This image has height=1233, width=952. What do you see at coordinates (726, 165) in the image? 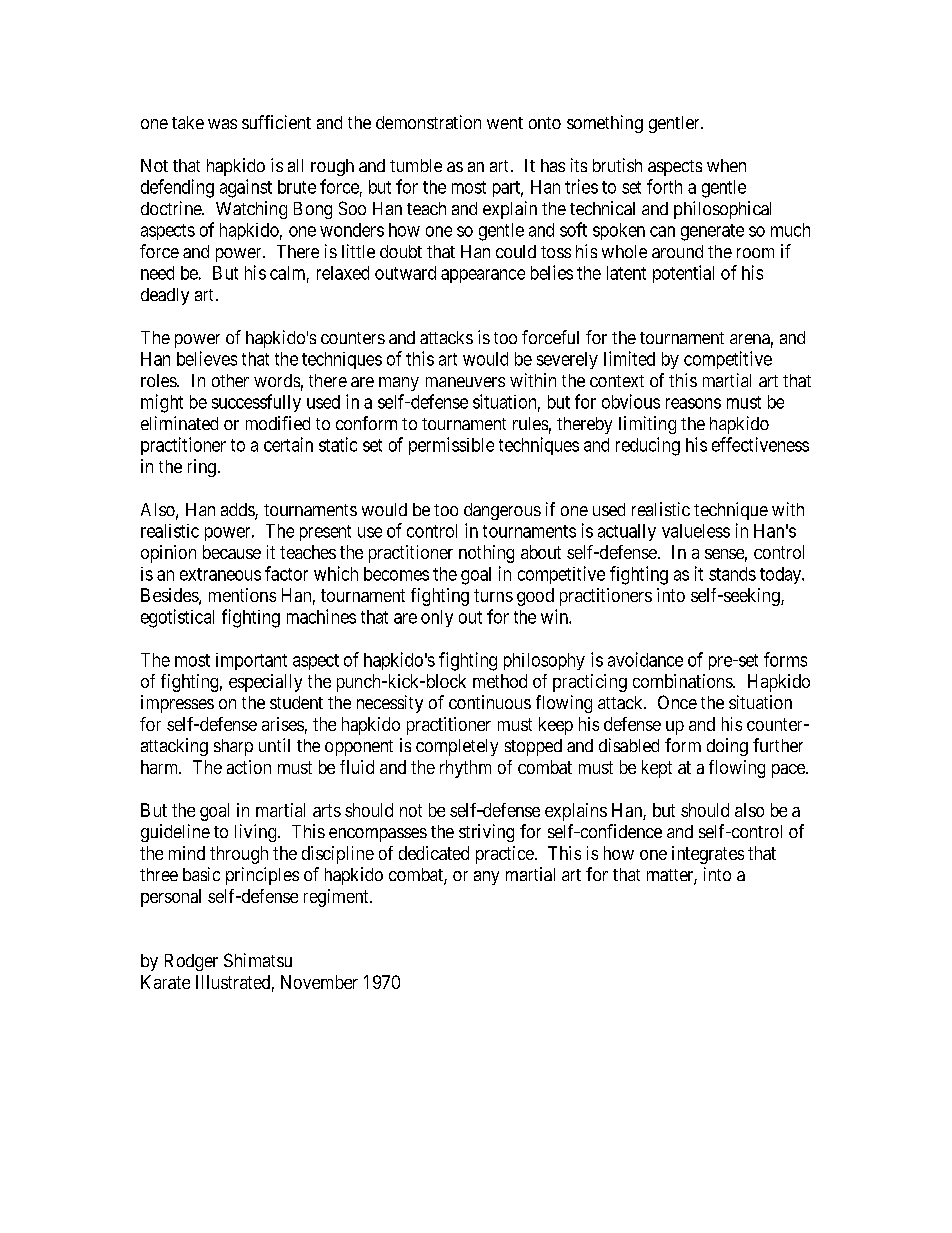
I see `when` at bounding box center [726, 165].
